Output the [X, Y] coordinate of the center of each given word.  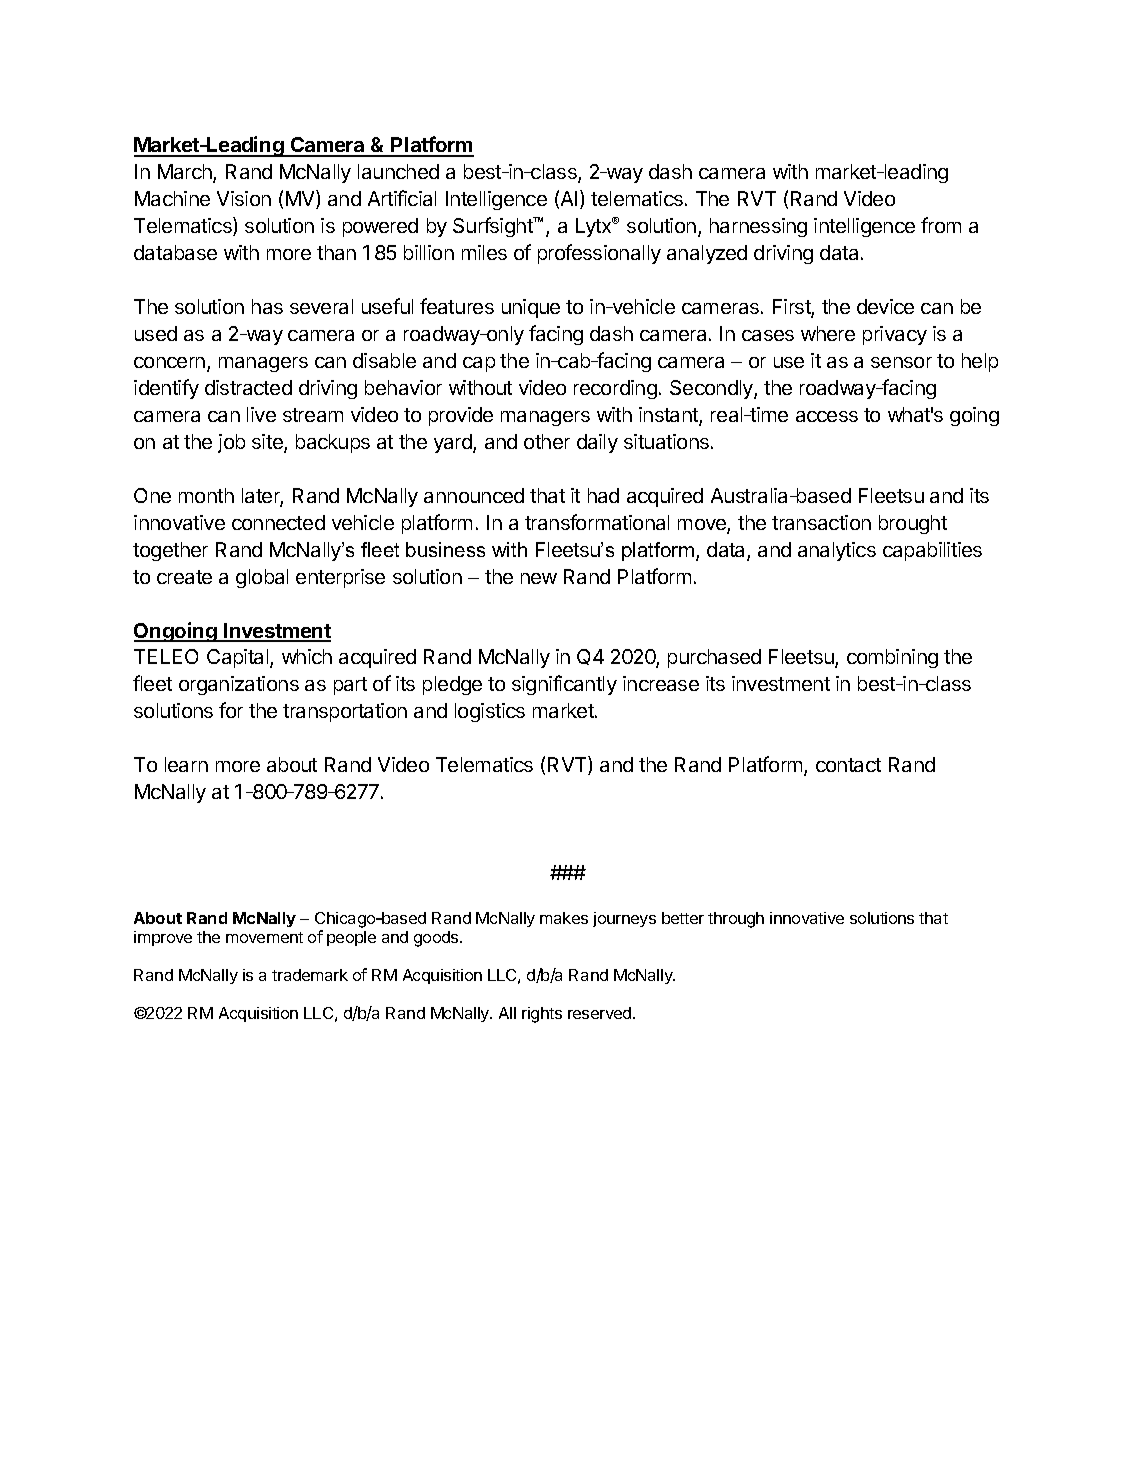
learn [186, 764]
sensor [901, 362]
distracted [248, 387]
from [941, 225]
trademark [310, 975]
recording [615, 389]
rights [542, 1015]
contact [848, 765]
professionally [599, 254]
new [539, 578]
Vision [244, 198]
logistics [490, 712]
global [262, 578]
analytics [837, 551]
